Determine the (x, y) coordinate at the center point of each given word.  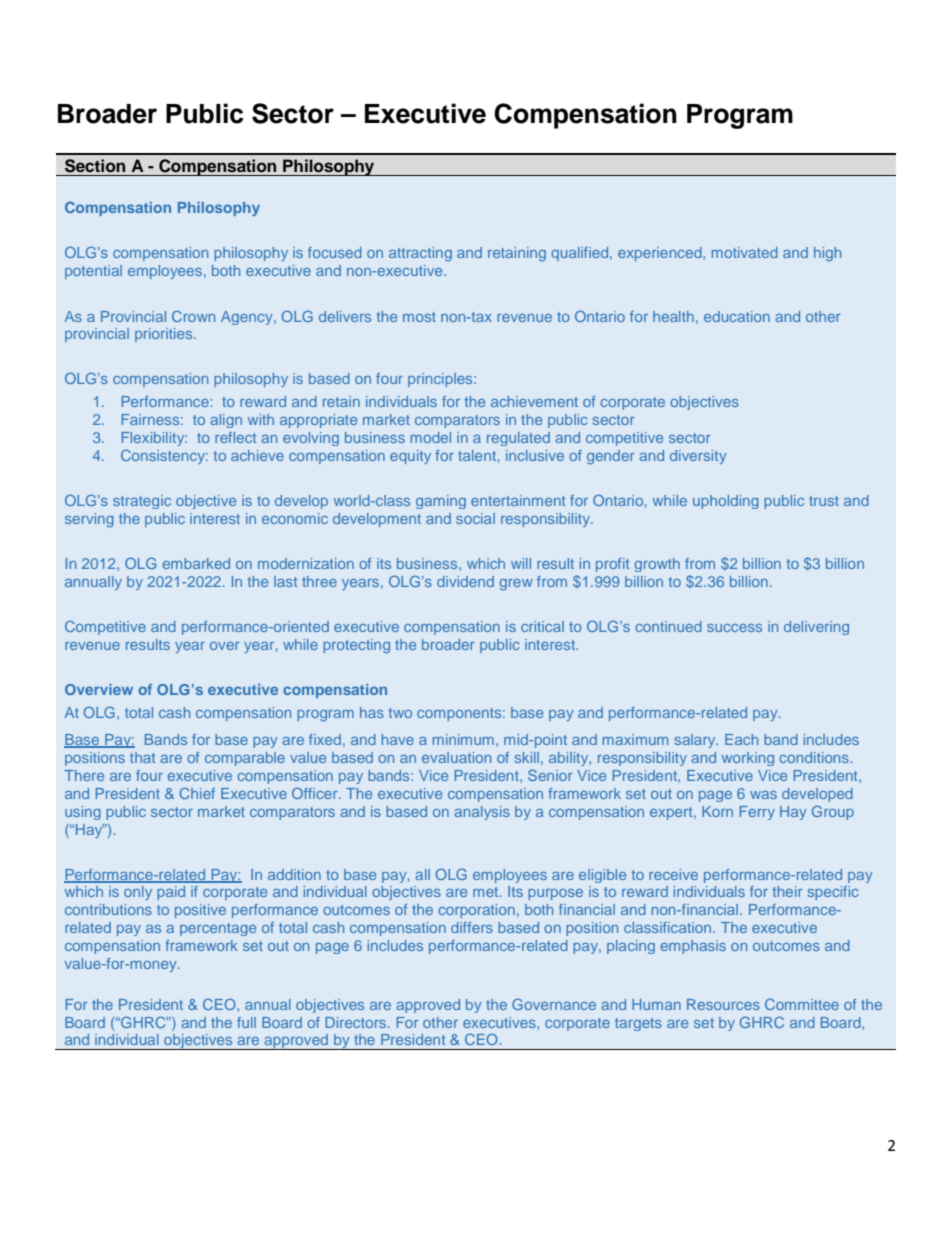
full (246, 1022)
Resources (723, 1004)
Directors (357, 1022)
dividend (465, 581)
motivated (745, 252)
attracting (420, 254)
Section (95, 166)
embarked (196, 563)
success (734, 628)
